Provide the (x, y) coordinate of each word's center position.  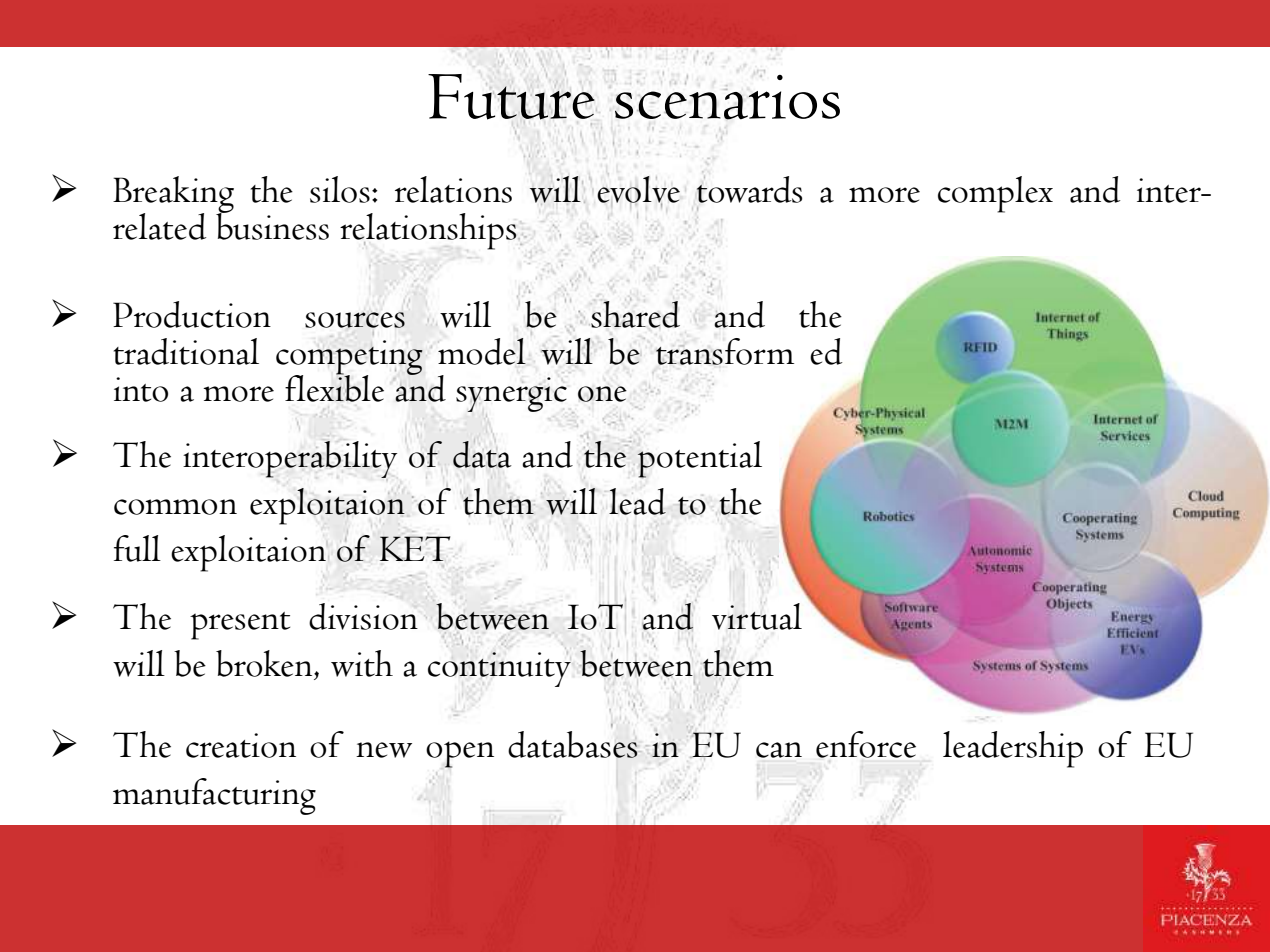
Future (512, 96)
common (175, 507)
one (602, 394)
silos (340, 189)
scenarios (727, 96)
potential (700, 459)
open (460, 754)
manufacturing (214, 796)
